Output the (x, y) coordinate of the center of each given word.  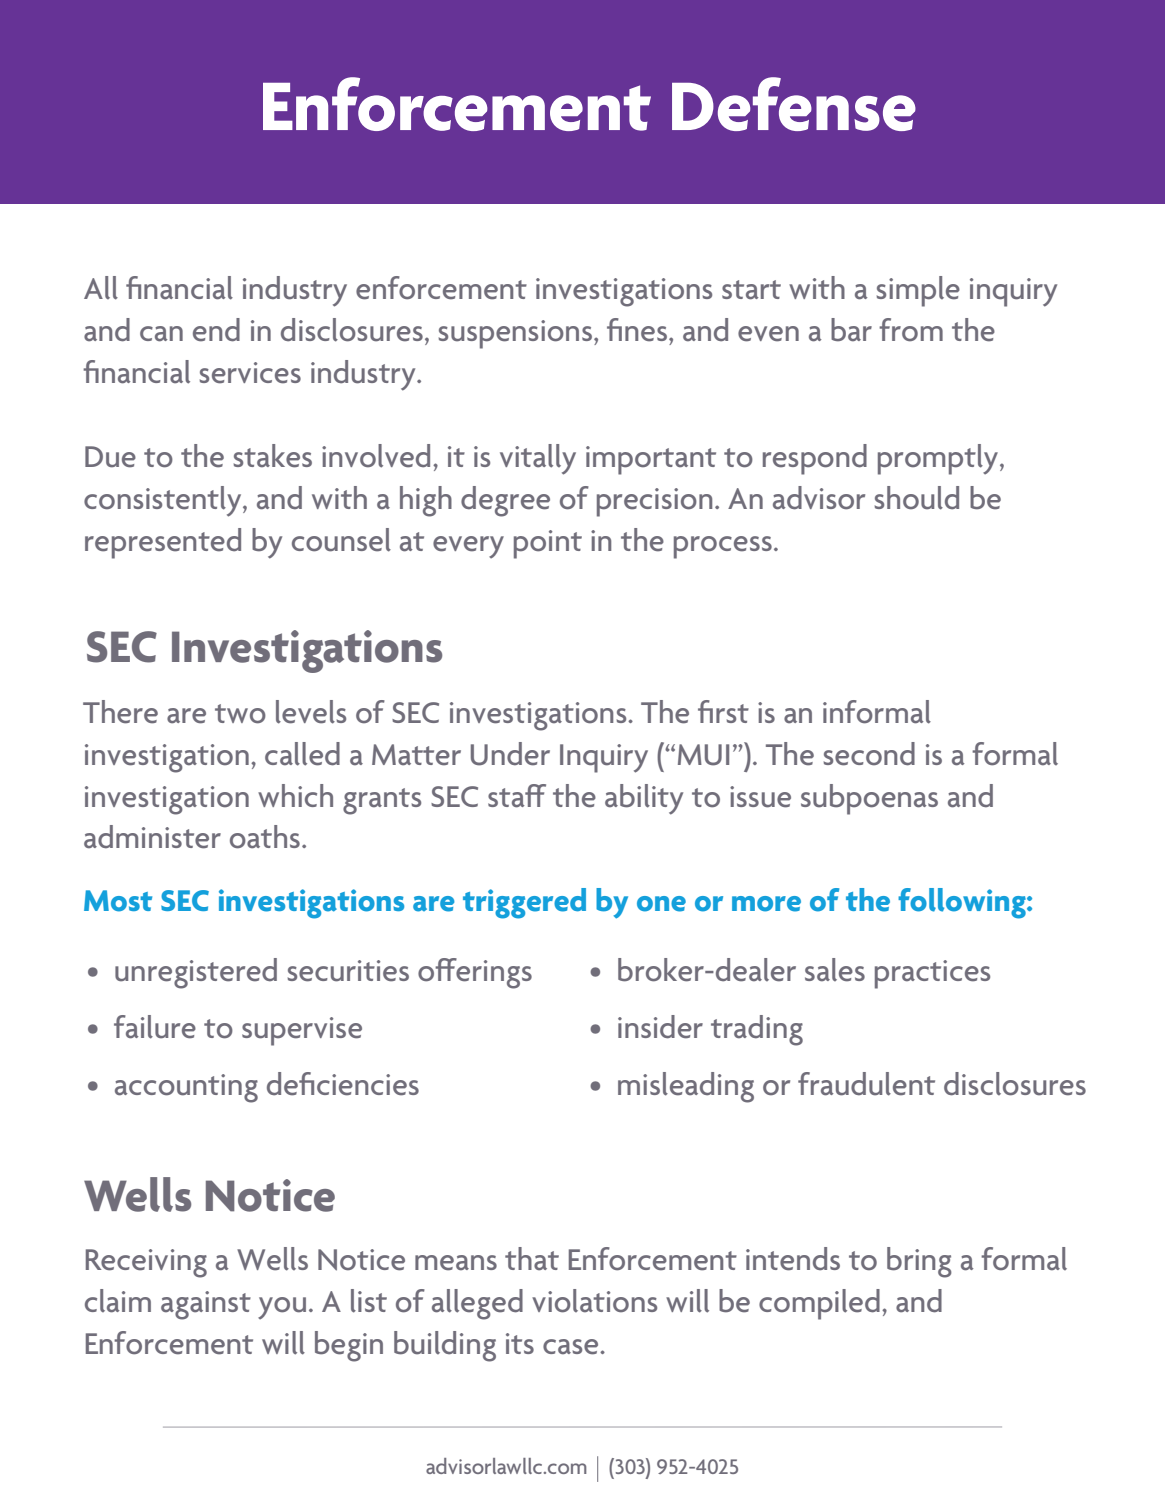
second (869, 754)
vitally (538, 459)
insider (660, 1027)
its (520, 1343)
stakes (273, 456)
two (240, 714)
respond (815, 459)
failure (155, 1027)
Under (510, 754)
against (206, 1305)
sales (835, 970)
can (161, 334)
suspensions (515, 334)
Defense (794, 104)
